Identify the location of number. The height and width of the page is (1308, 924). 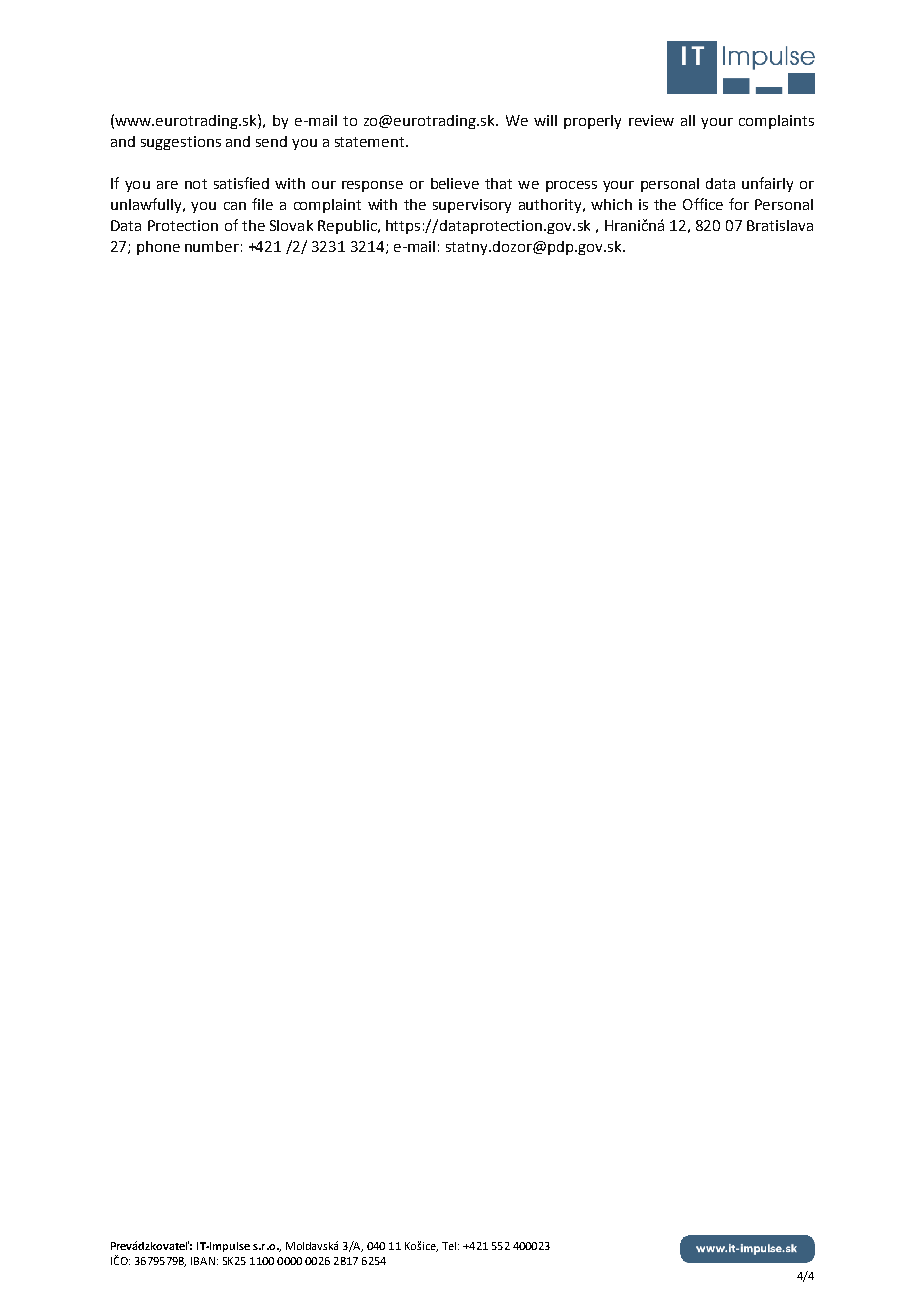
(212, 246).
